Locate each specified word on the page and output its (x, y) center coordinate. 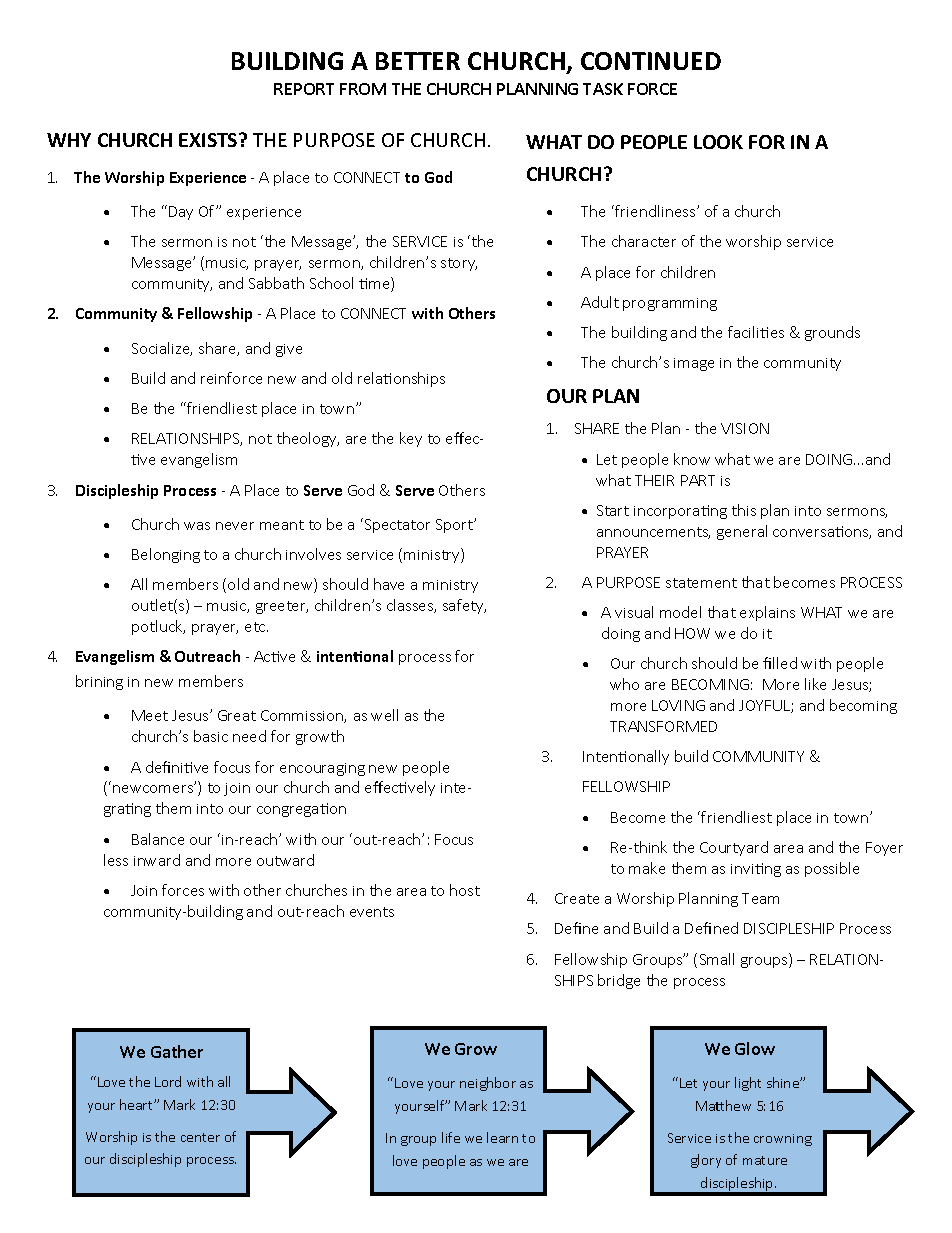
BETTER (418, 61)
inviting (756, 870)
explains (767, 613)
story (459, 264)
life (451, 1137)
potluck (158, 627)
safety (464, 606)
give (289, 350)
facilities (756, 332)
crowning (783, 1140)
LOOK (718, 142)
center (200, 1137)
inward (157, 860)
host (465, 890)
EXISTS (209, 140)
